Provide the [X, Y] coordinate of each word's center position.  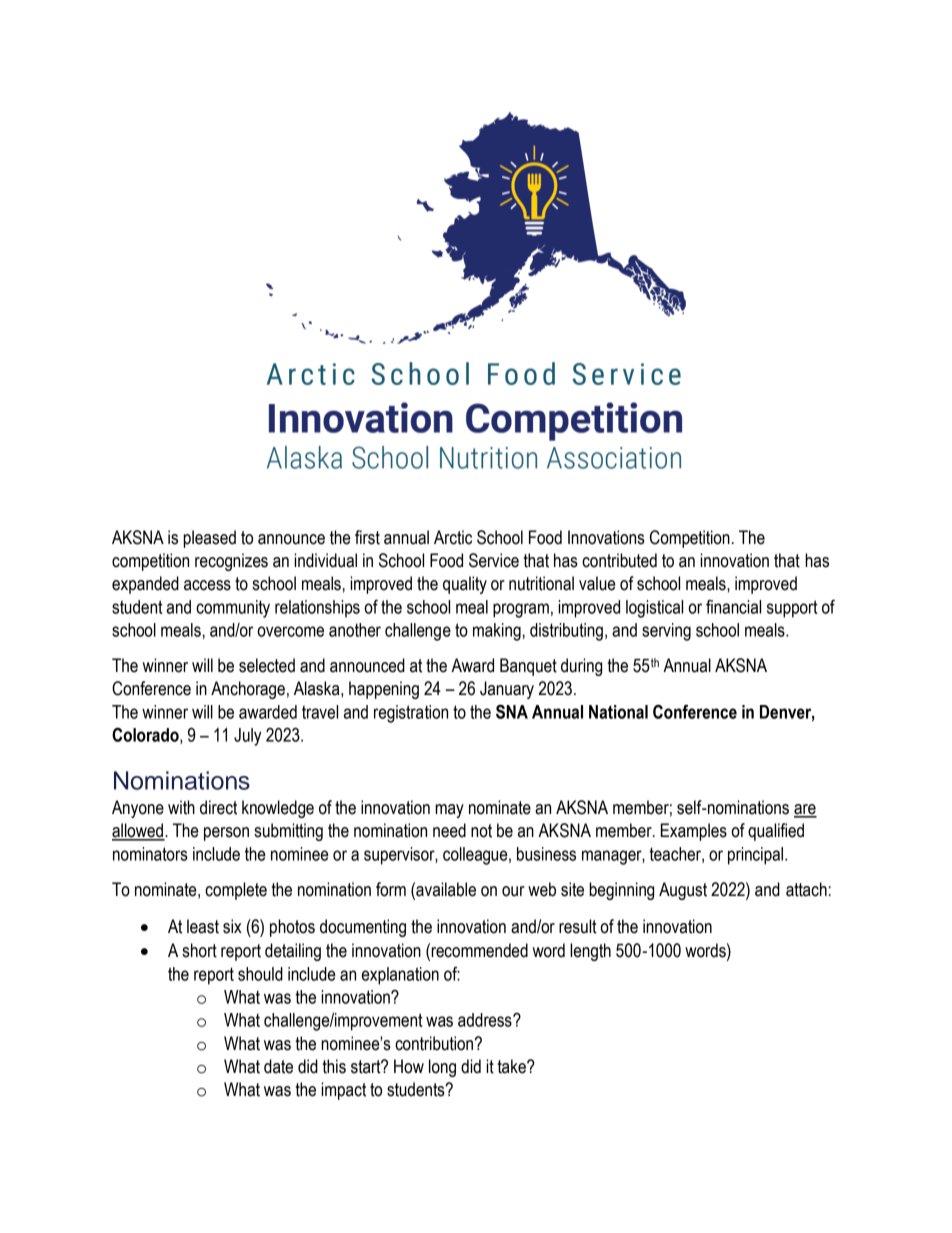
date [278, 1066]
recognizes [231, 562]
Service [494, 560]
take [513, 1066]
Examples [694, 832]
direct [218, 807]
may [450, 811]
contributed [619, 560]
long [442, 1068]
